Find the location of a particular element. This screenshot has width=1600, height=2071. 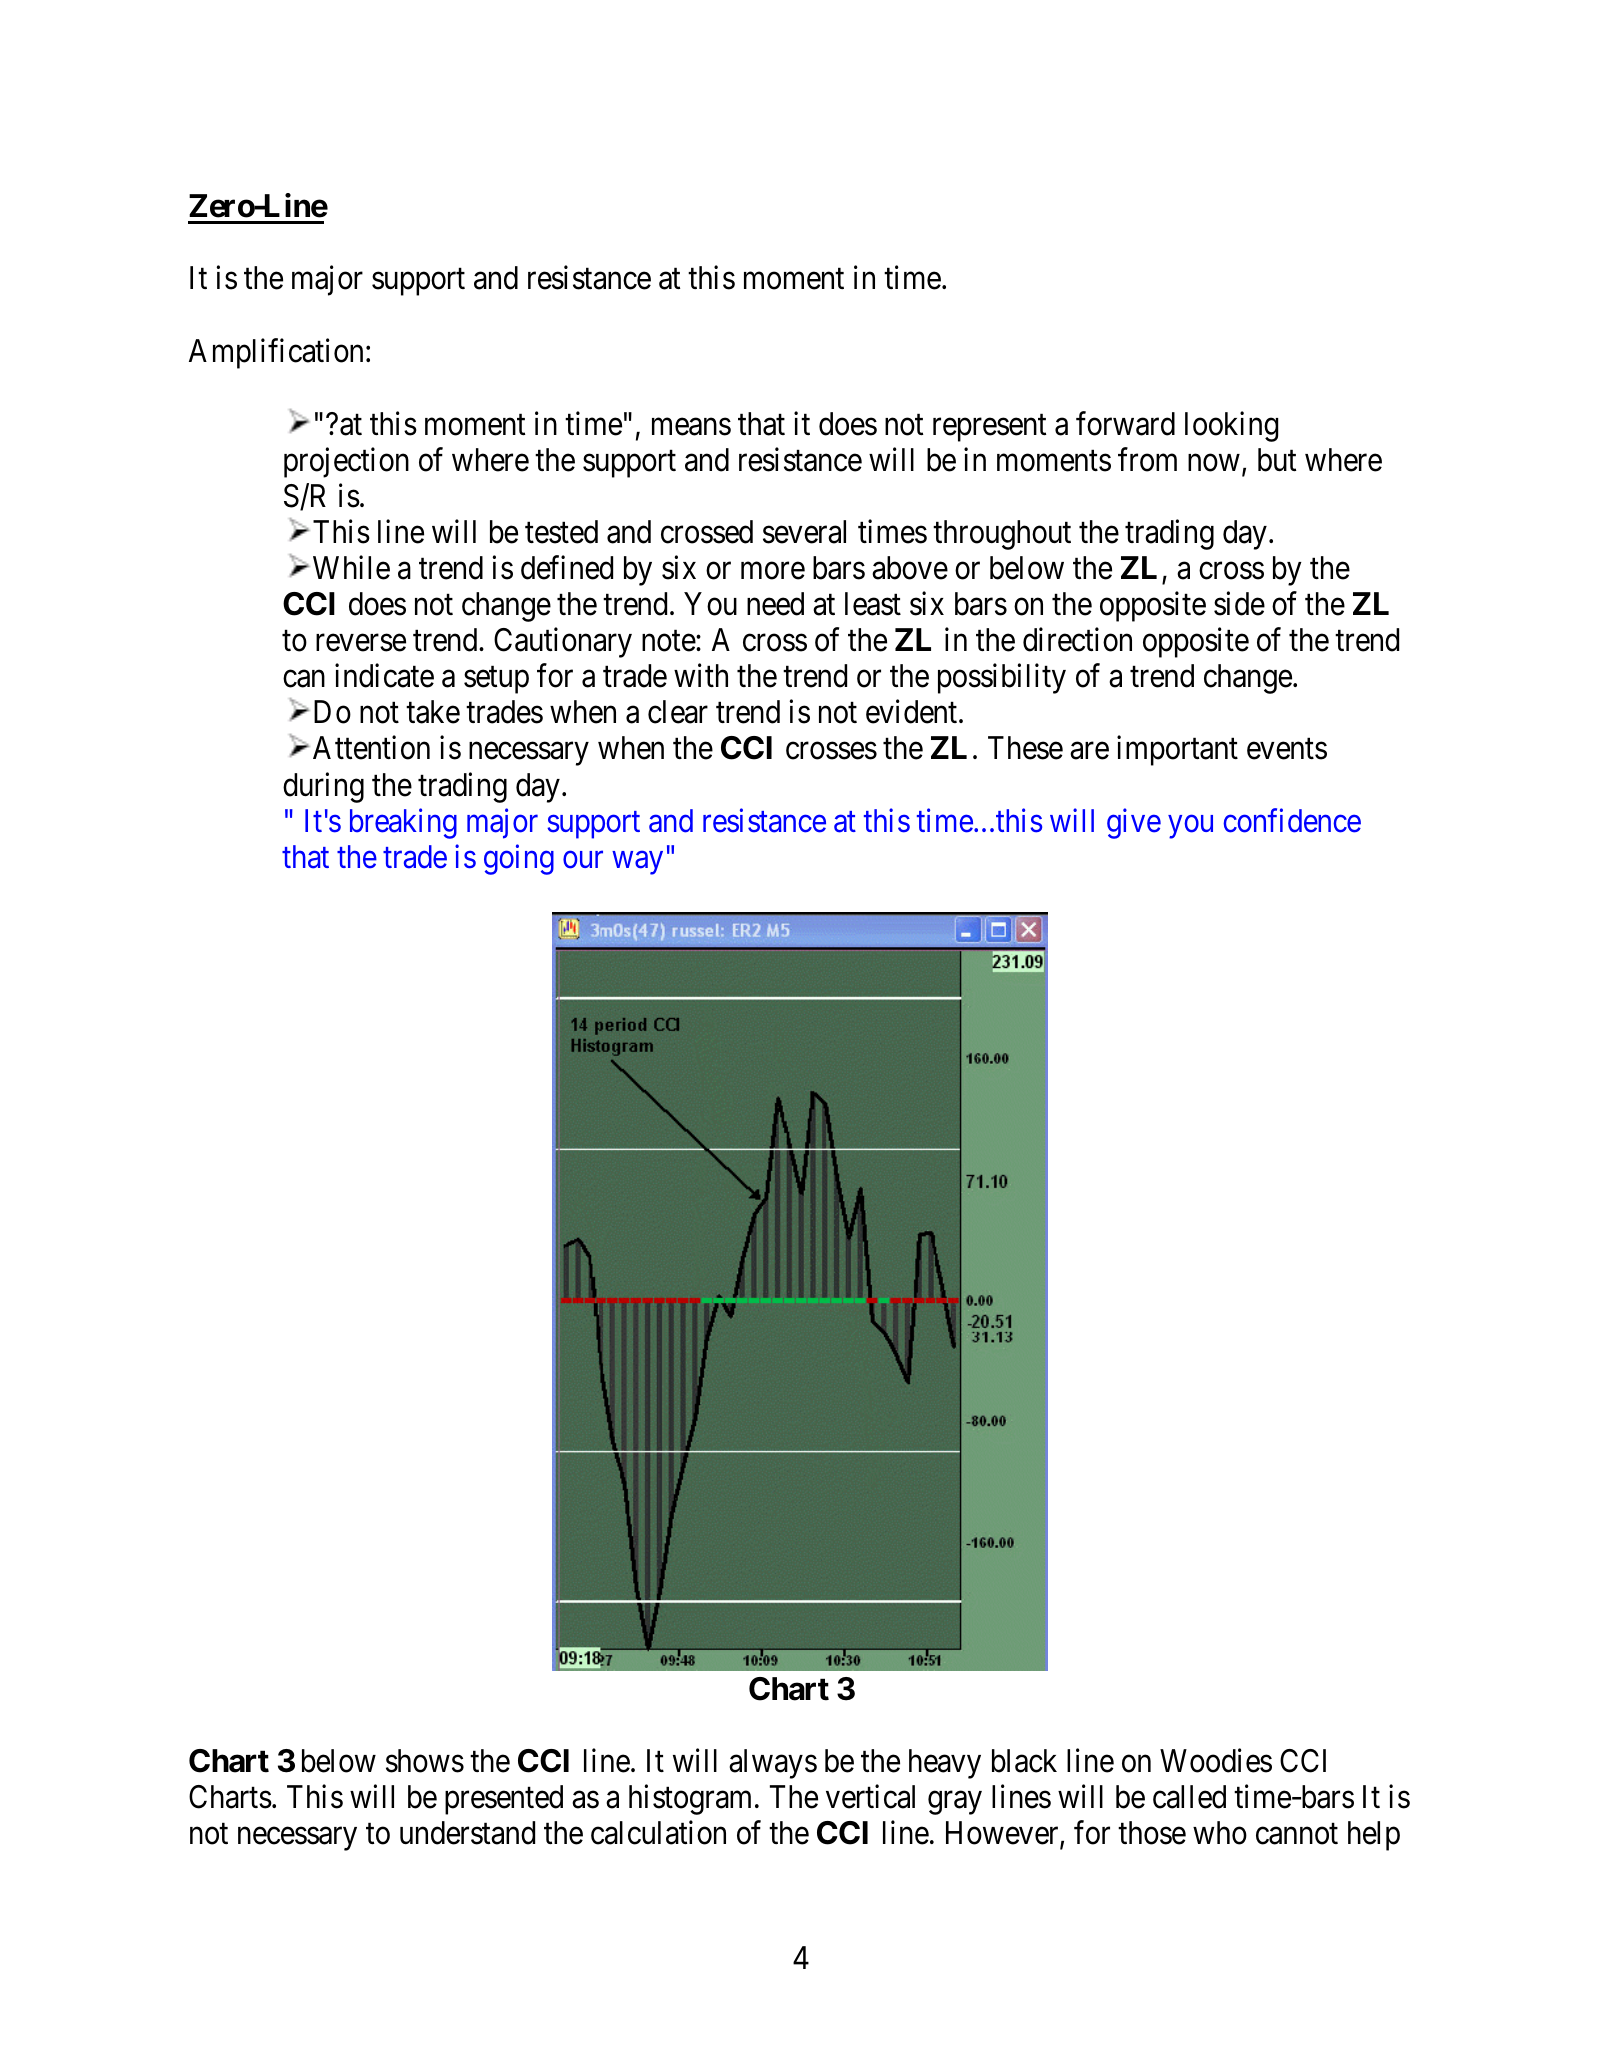

confidence is located at coordinates (1292, 820).
